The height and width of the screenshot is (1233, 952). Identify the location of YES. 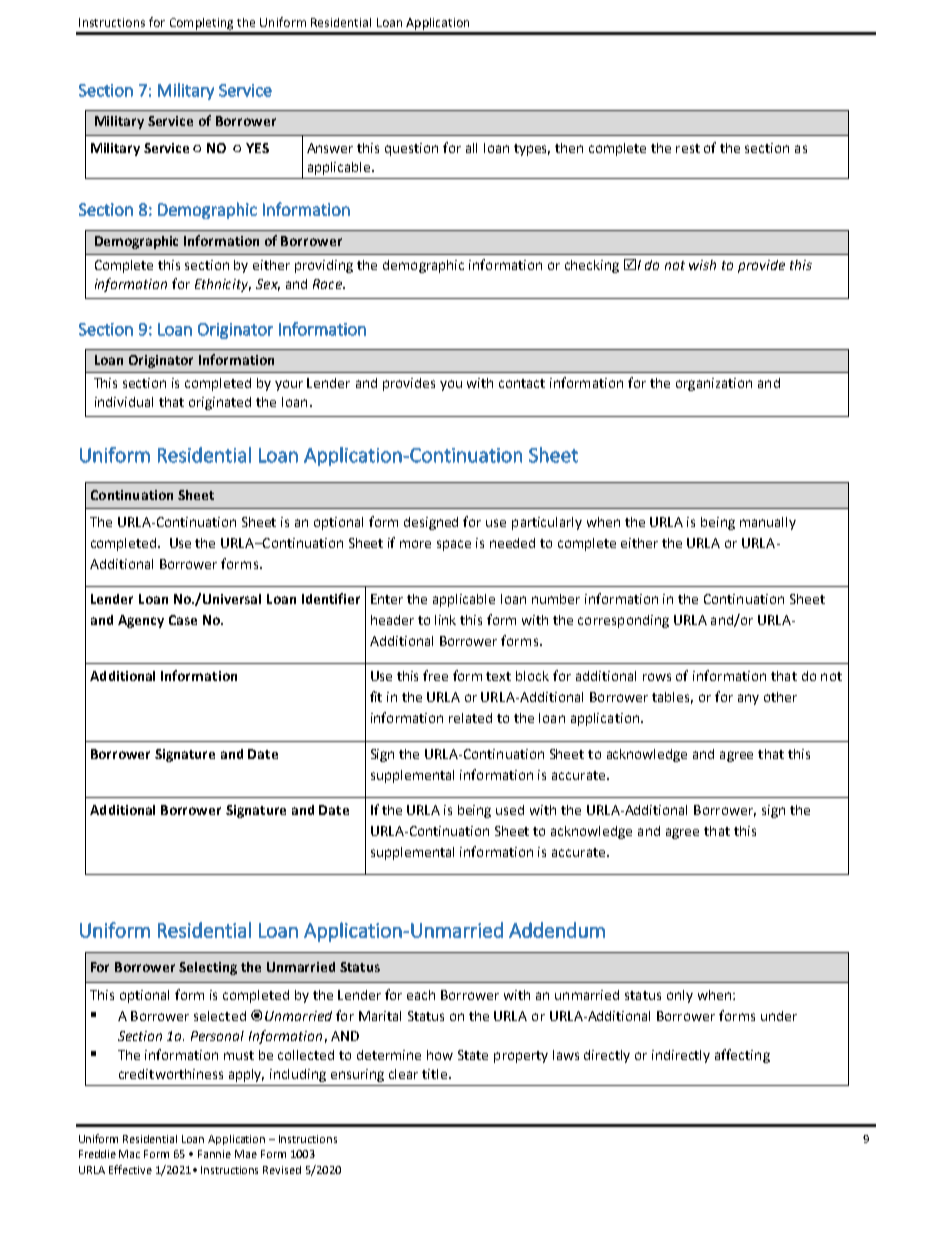
(257, 148).
